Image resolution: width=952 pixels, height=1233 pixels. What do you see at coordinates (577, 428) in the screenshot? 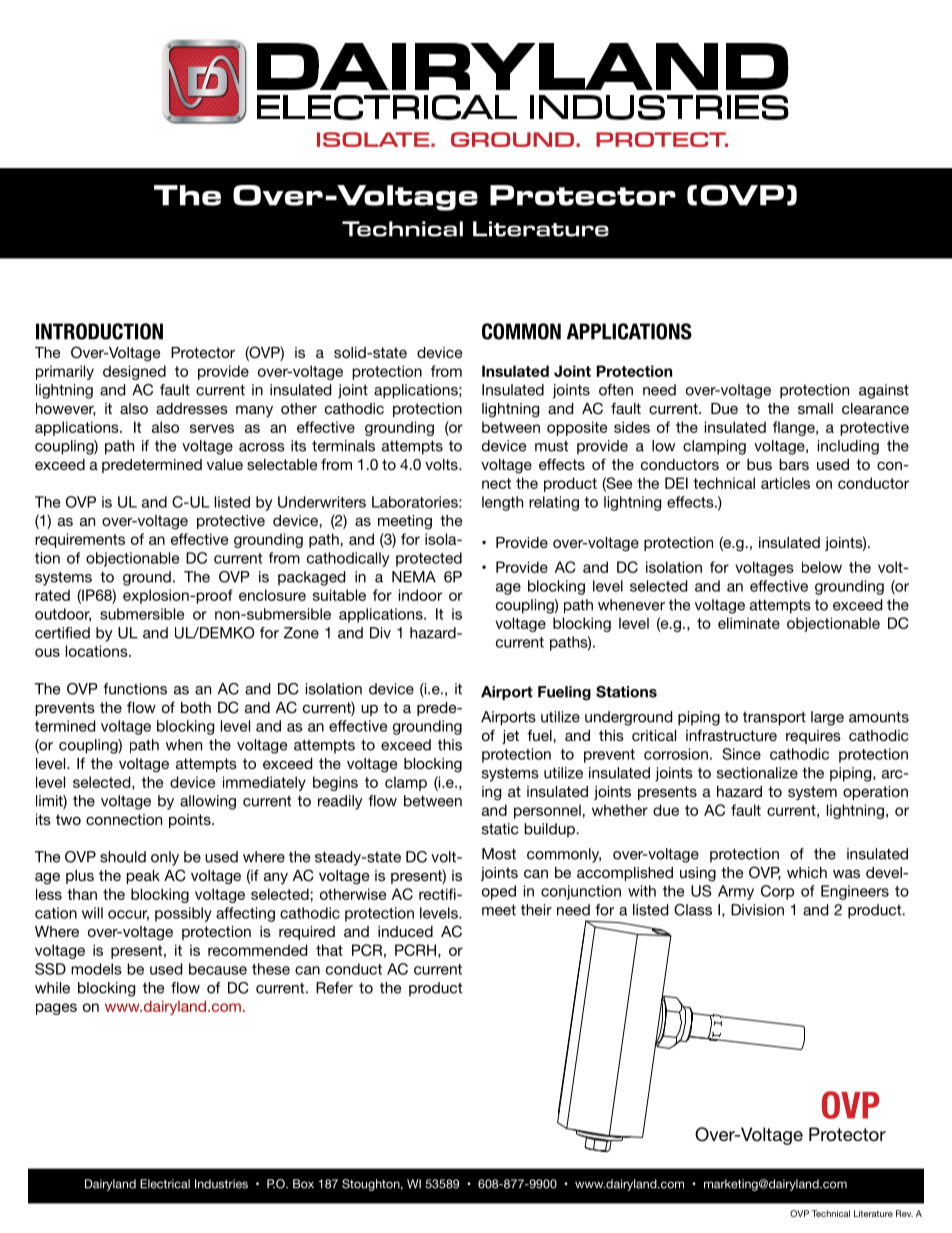
I see `opposite` at bounding box center [577, 428].
